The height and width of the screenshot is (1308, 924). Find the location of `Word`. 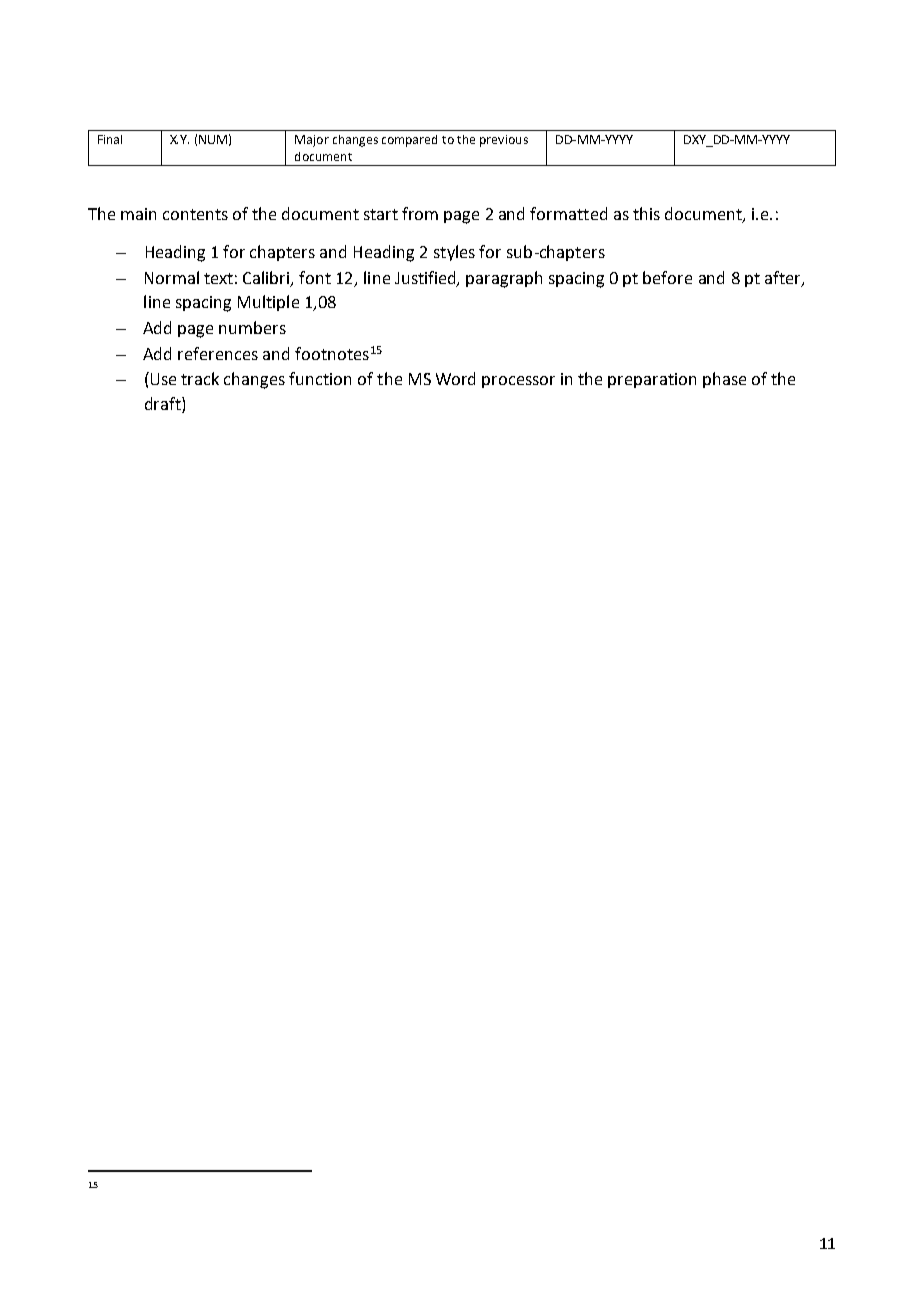

Word is located at coordinates (455, 378).
